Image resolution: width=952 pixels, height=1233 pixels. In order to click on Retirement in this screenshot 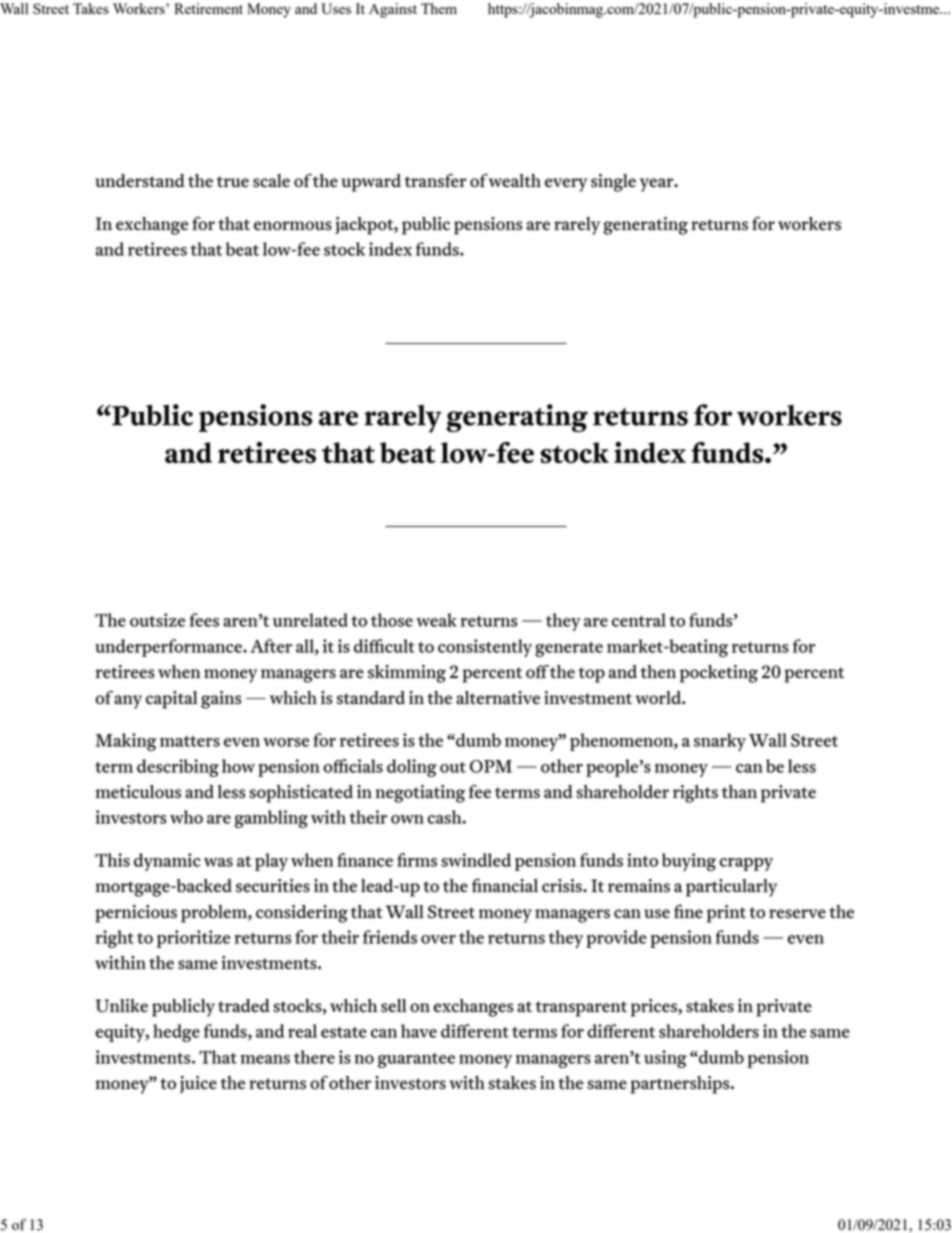, I will do `click(208, 8)`.
